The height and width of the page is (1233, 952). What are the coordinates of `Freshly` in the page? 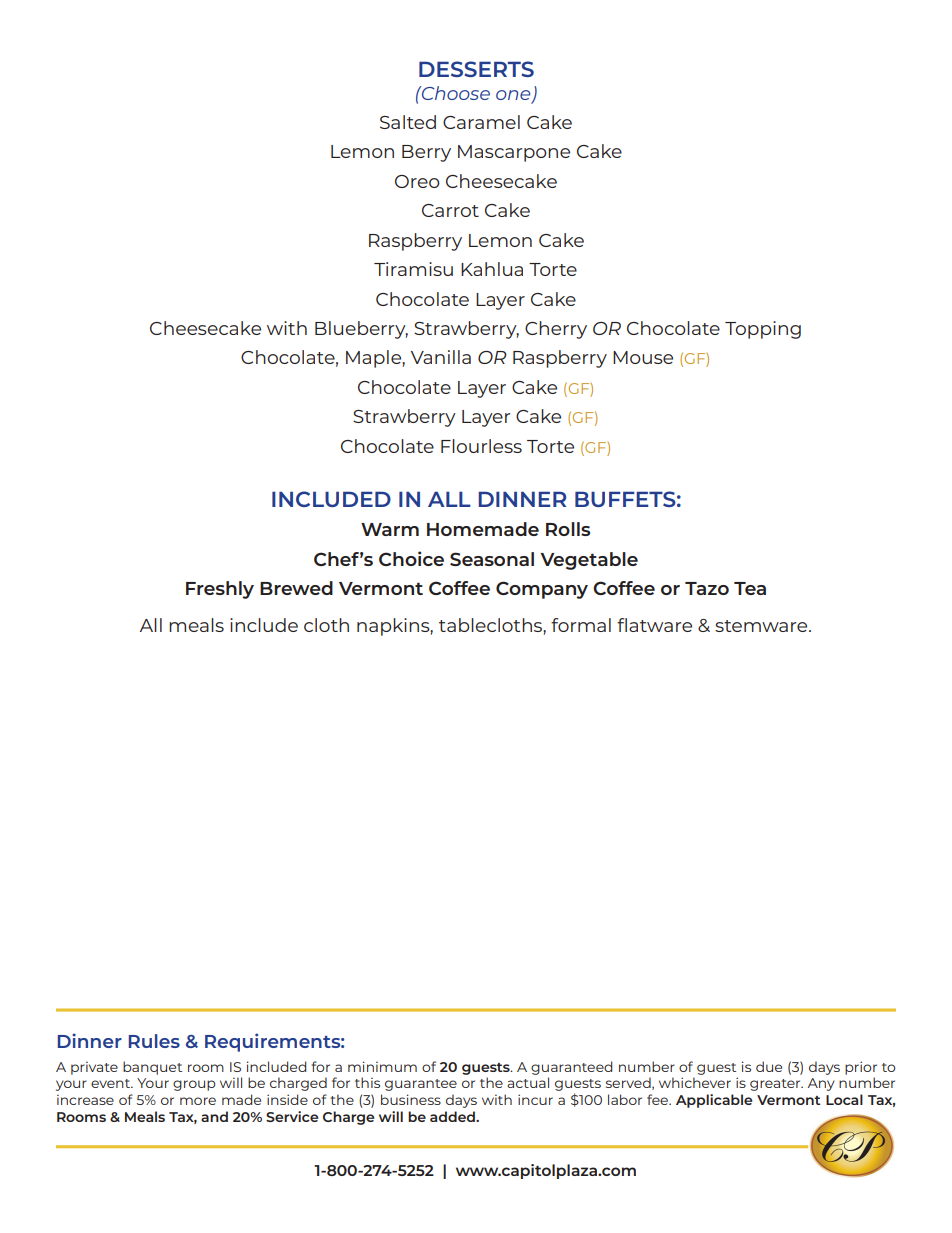 It's located at (220, 590).
